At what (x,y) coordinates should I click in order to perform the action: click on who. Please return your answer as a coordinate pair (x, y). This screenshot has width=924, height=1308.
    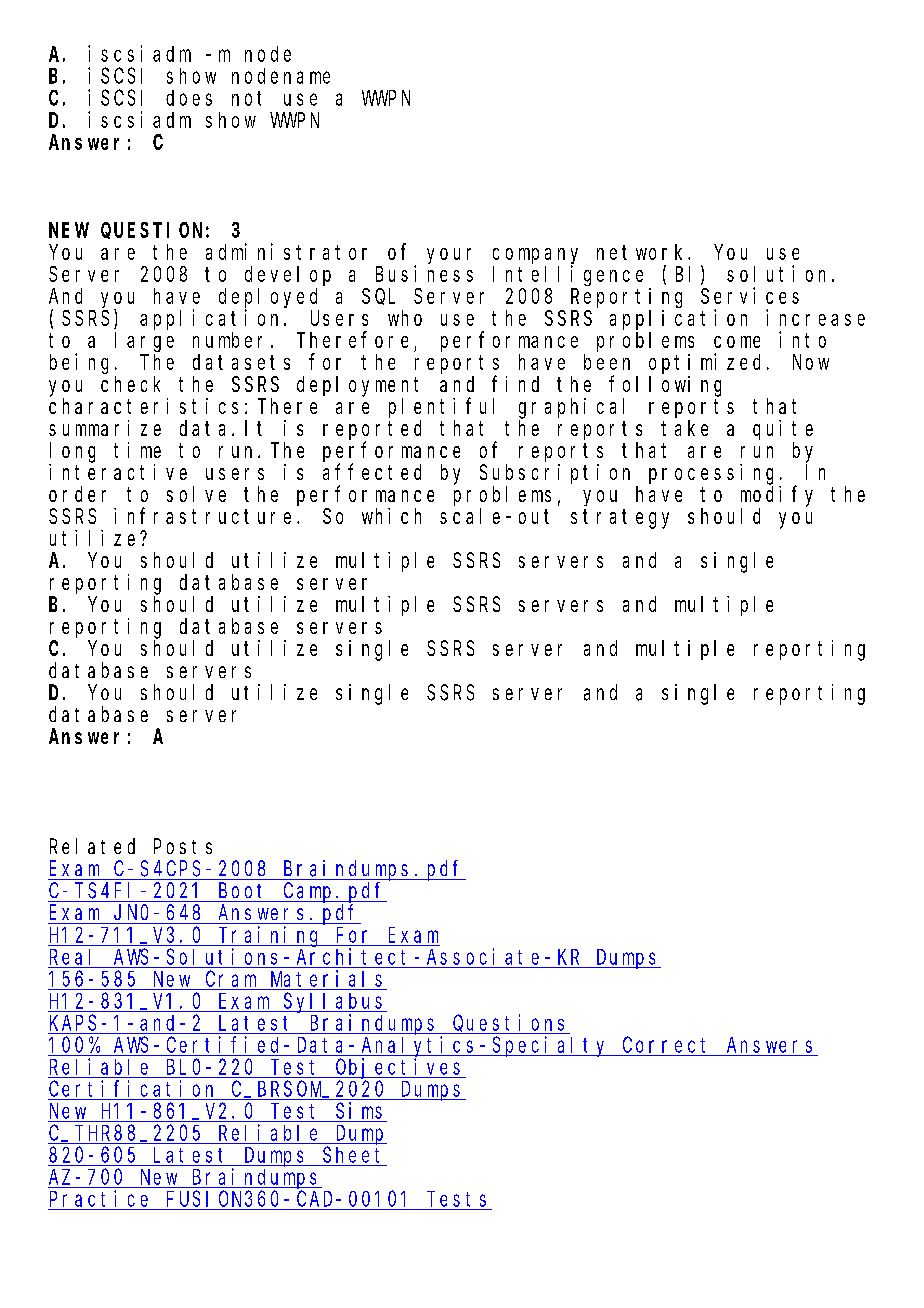
    Looking at the image, I should click on (405, 318).
